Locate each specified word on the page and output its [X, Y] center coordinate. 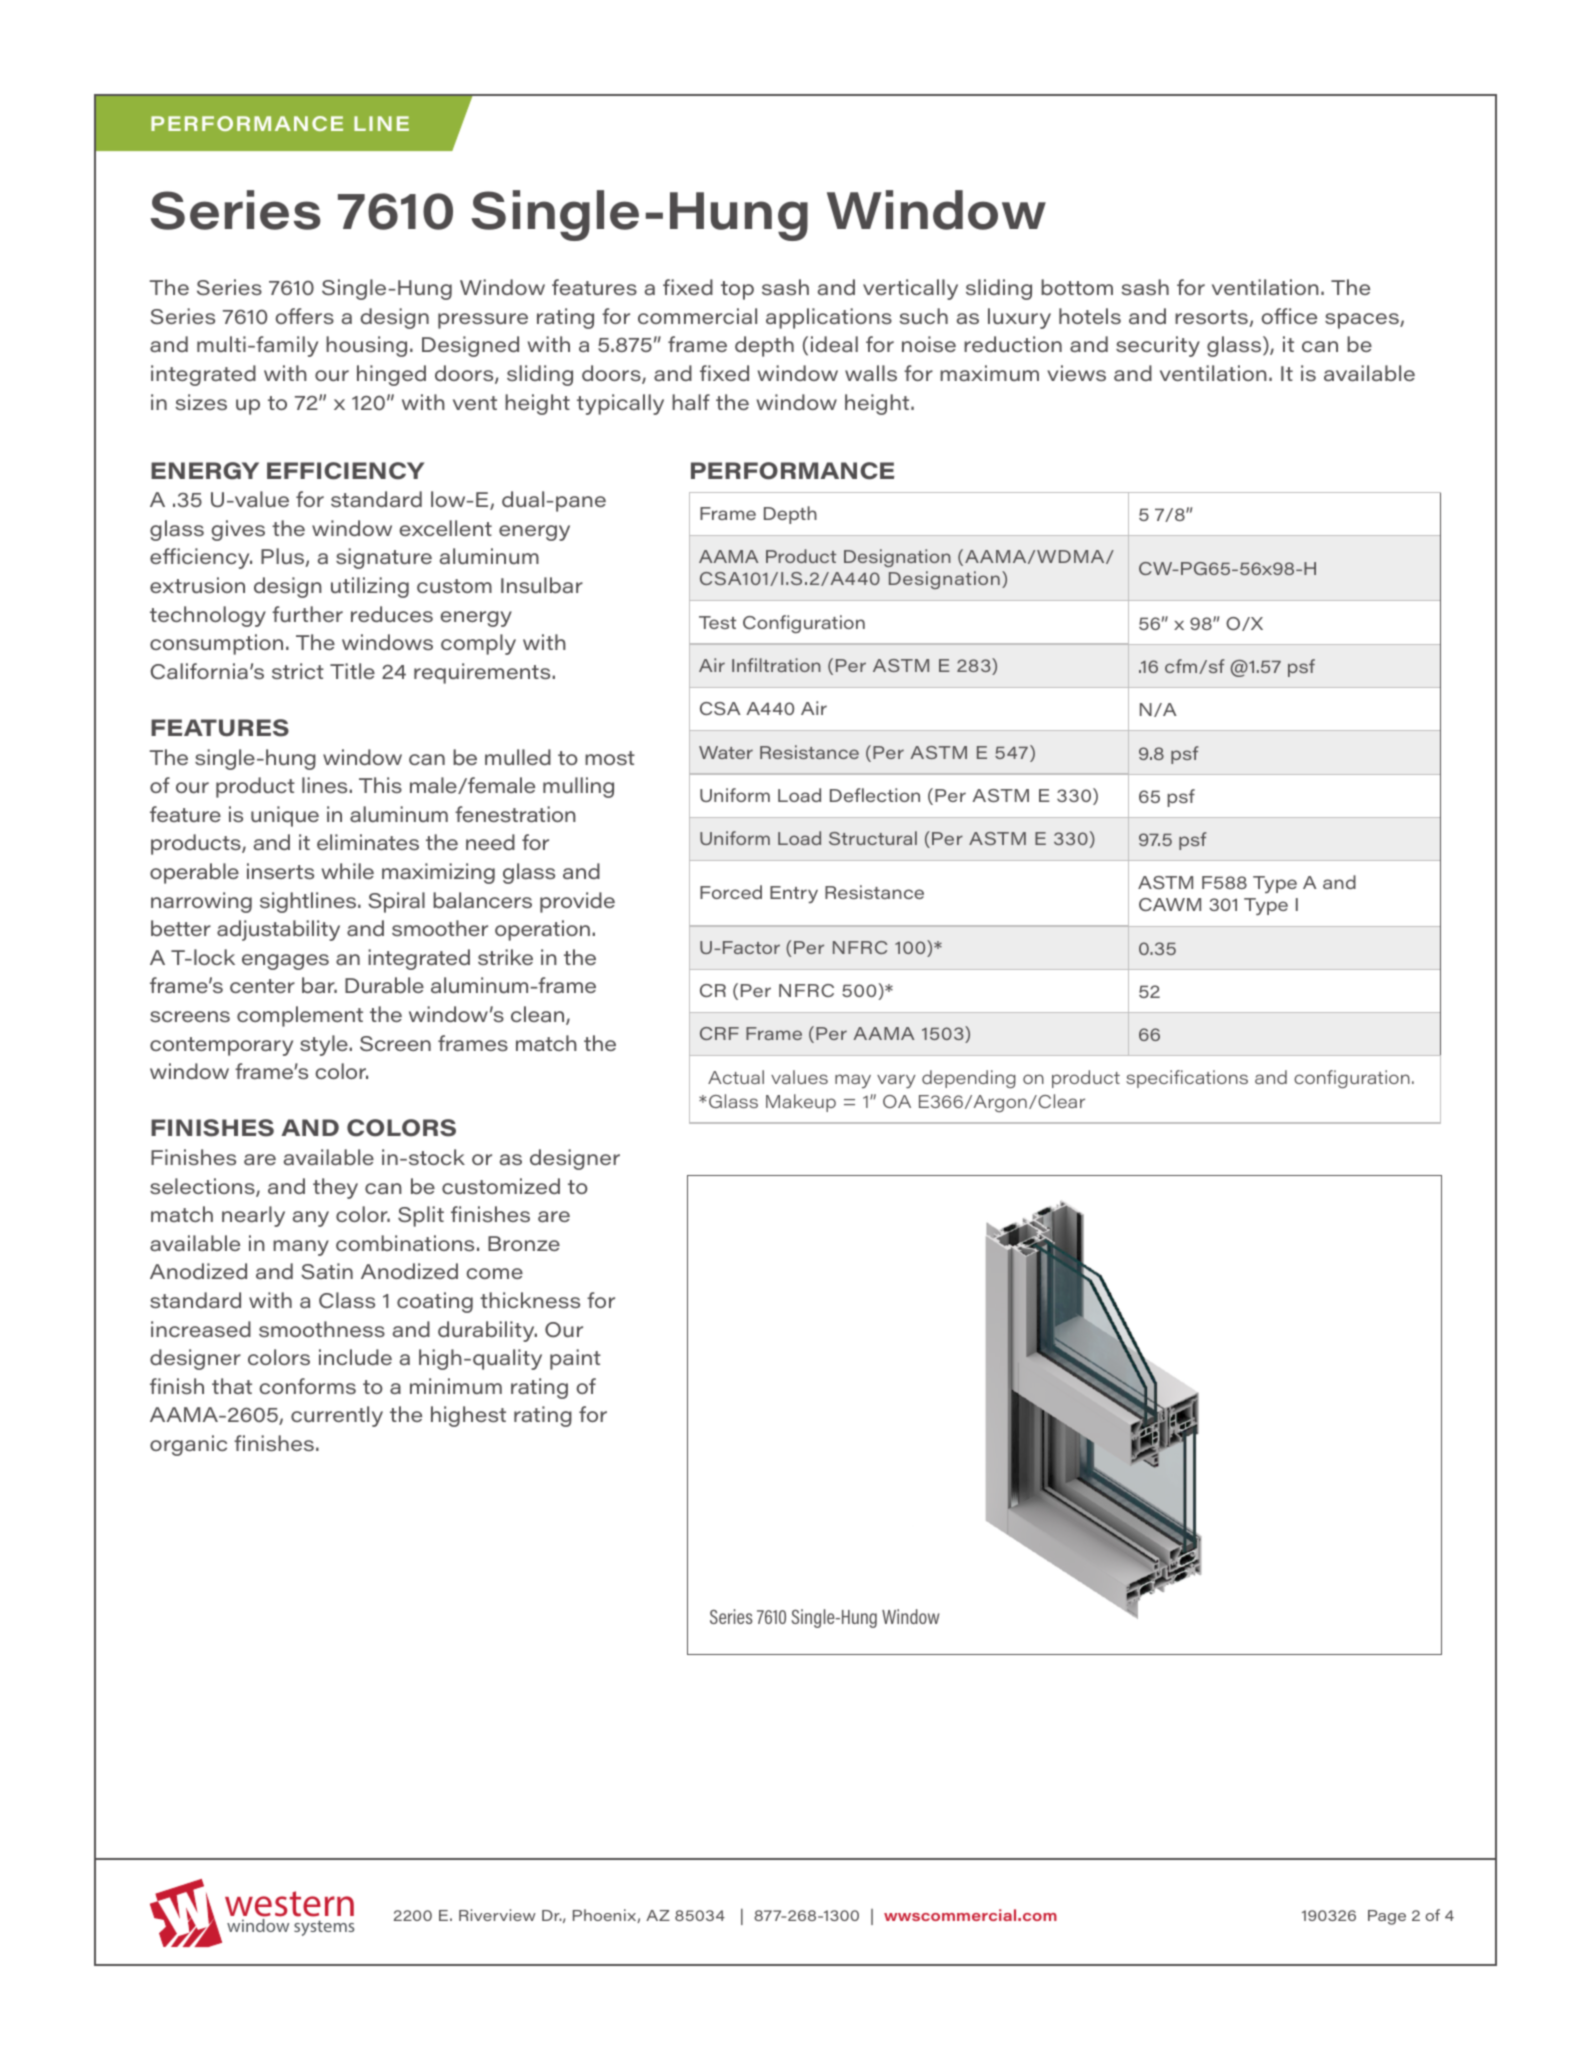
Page [1387, 1917]
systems [324, 1928]
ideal [834, 344]
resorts [1212, 318]
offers [304, 316]
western [289, 1904]
